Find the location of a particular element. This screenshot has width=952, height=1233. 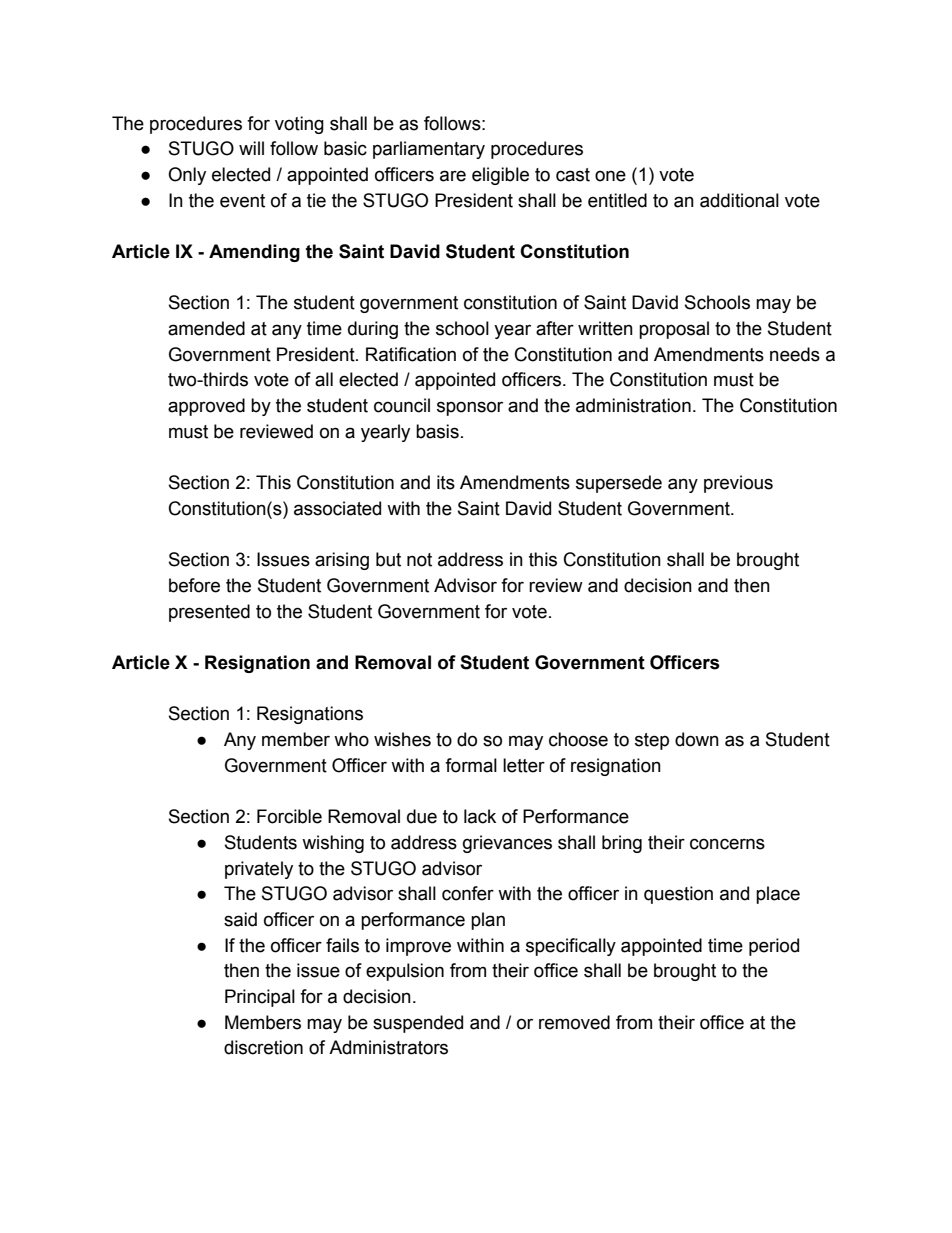

formal is located at coordinates (471, 765).
